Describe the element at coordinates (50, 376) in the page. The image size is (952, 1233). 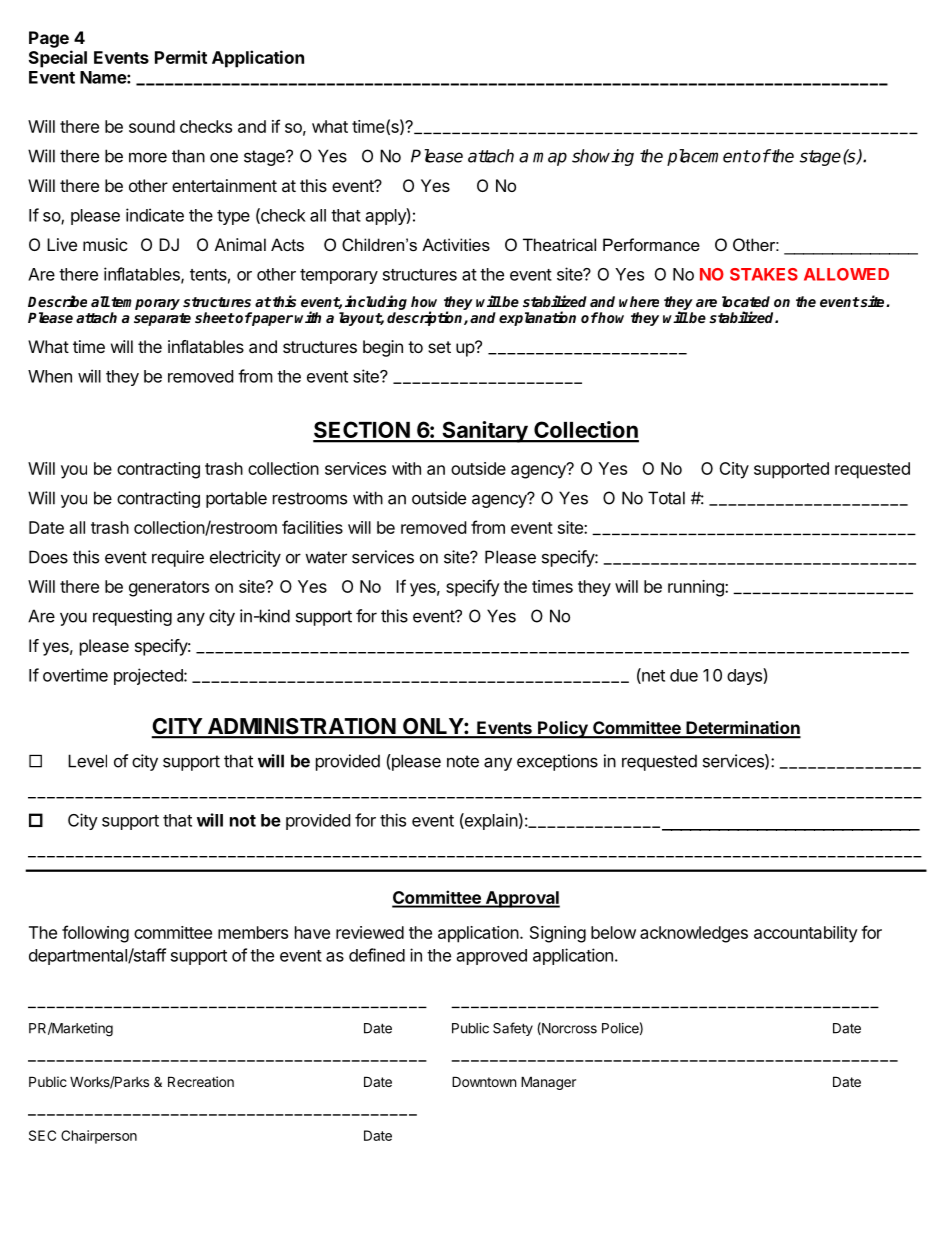
I see `When` at that location.
